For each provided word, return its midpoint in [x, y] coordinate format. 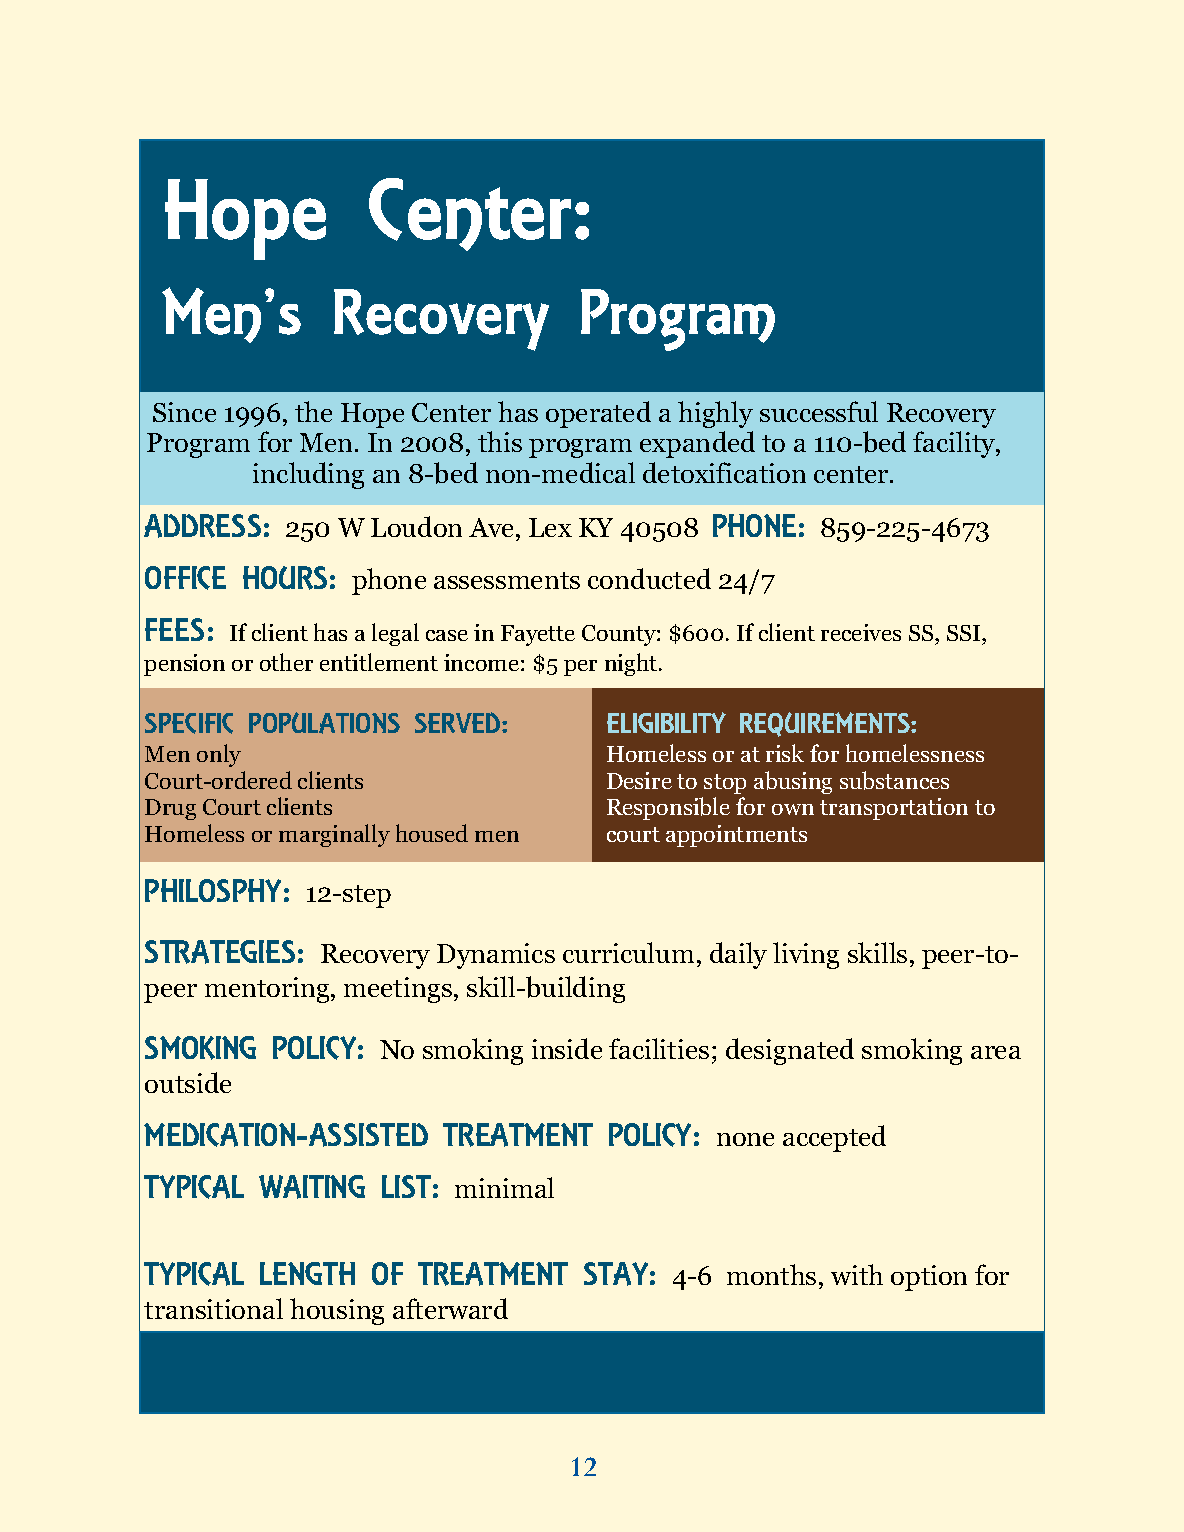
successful [819, 411]
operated [598, 414]
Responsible [668, 808]
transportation [894, 809]
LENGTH [307, 1273]
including [308, 475]
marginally [334, 835]
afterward [450, 1308]
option [929, 1278]
